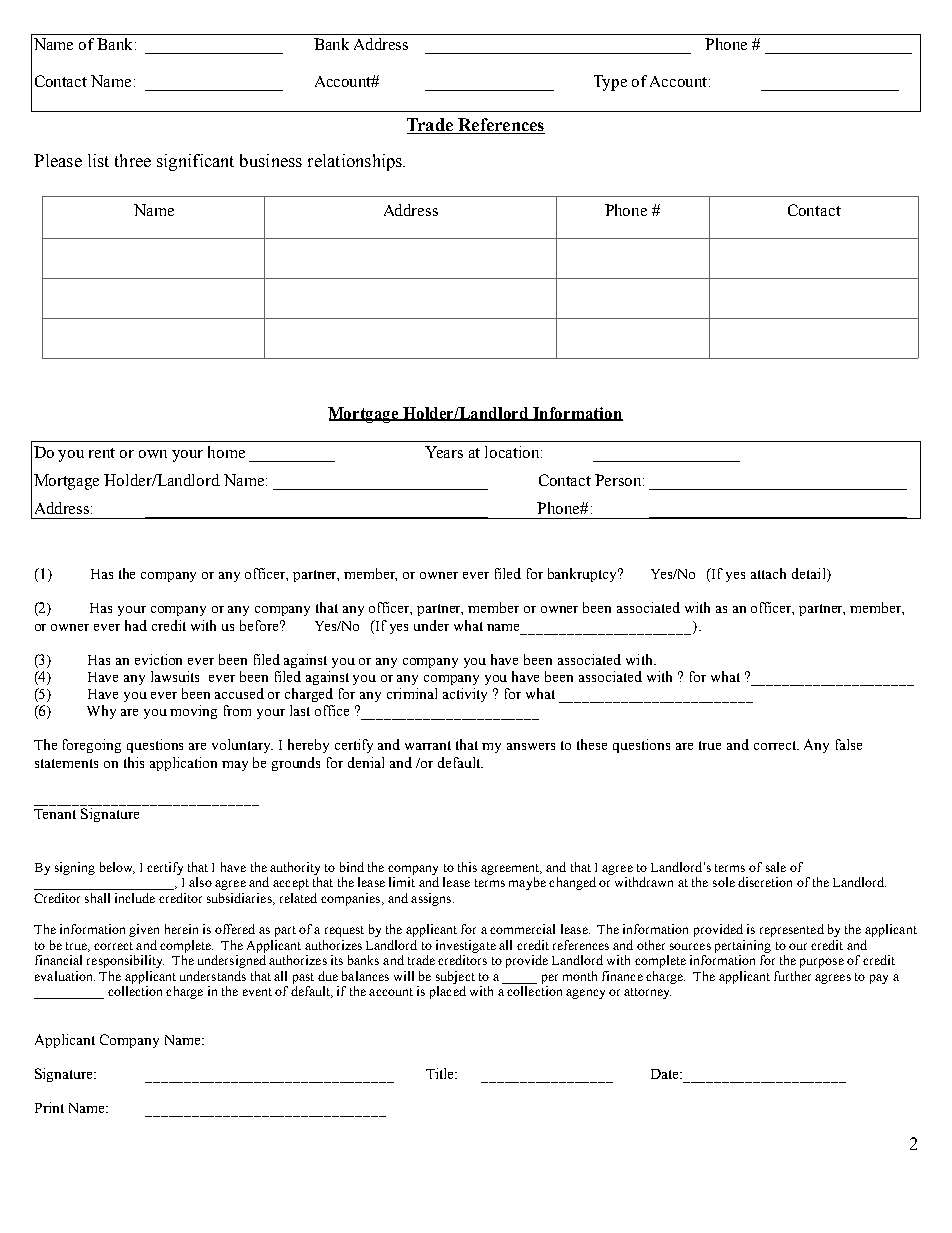 Image resolution: width=952 pixels, height=1233 pixels. I want to click on Years, so click(444, 452).
